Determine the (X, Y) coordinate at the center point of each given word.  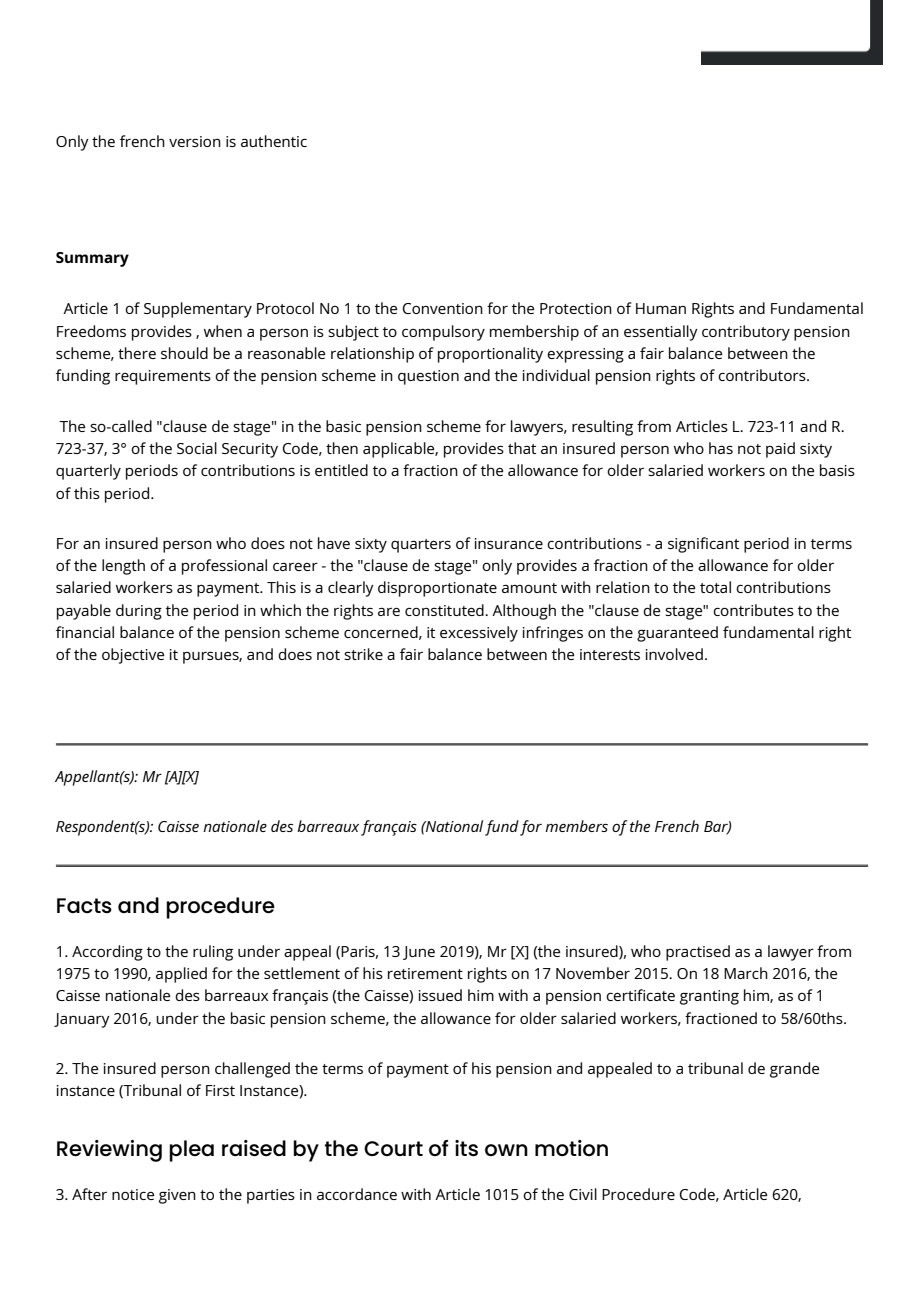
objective (133, 656)
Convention (443, 308)
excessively (479, 634)
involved (674, 654)
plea (191, 1151)
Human (661, 308)
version (195, 141)
